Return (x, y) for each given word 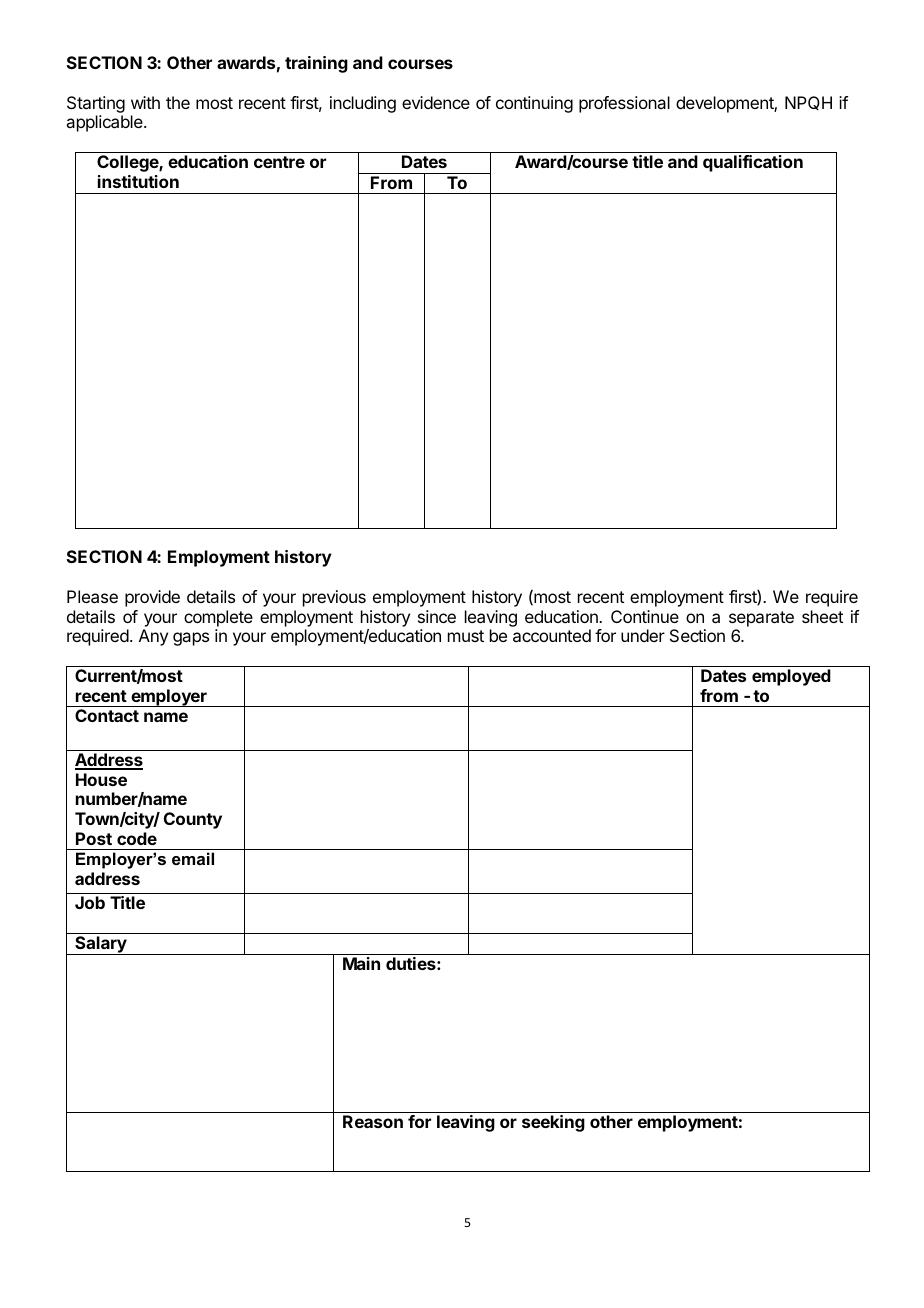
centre (279, 162)
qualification (753, 163)
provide (152, 598)
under (643, 635)
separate (761, 619)
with (145, 102)
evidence (436, 102)
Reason (373, 1121)
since (437, 616)
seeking (553, 1123)
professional (624, 104)
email (193, 858)
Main (361, 963)
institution (138, 181)
